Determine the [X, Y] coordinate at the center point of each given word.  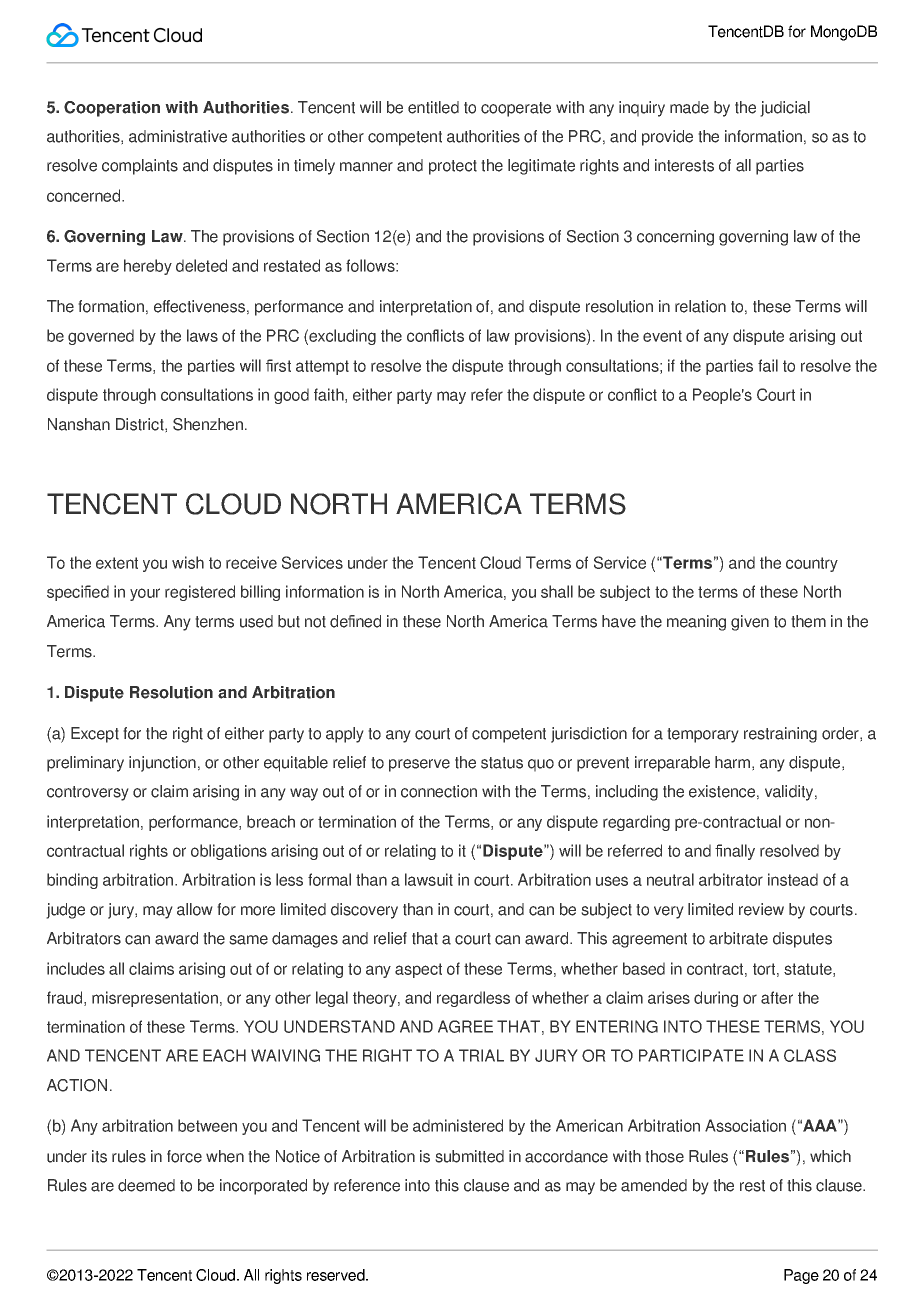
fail [768, 365]
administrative [178, 136]
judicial [785, 109]
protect [453, 167]
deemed [146, 1185]
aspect [418, 970]
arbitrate [738, 938]
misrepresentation [155, 999]
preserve [419, 765]
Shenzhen [208, 424]
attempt [322, 367]
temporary [703, 735]
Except [95, 735]
